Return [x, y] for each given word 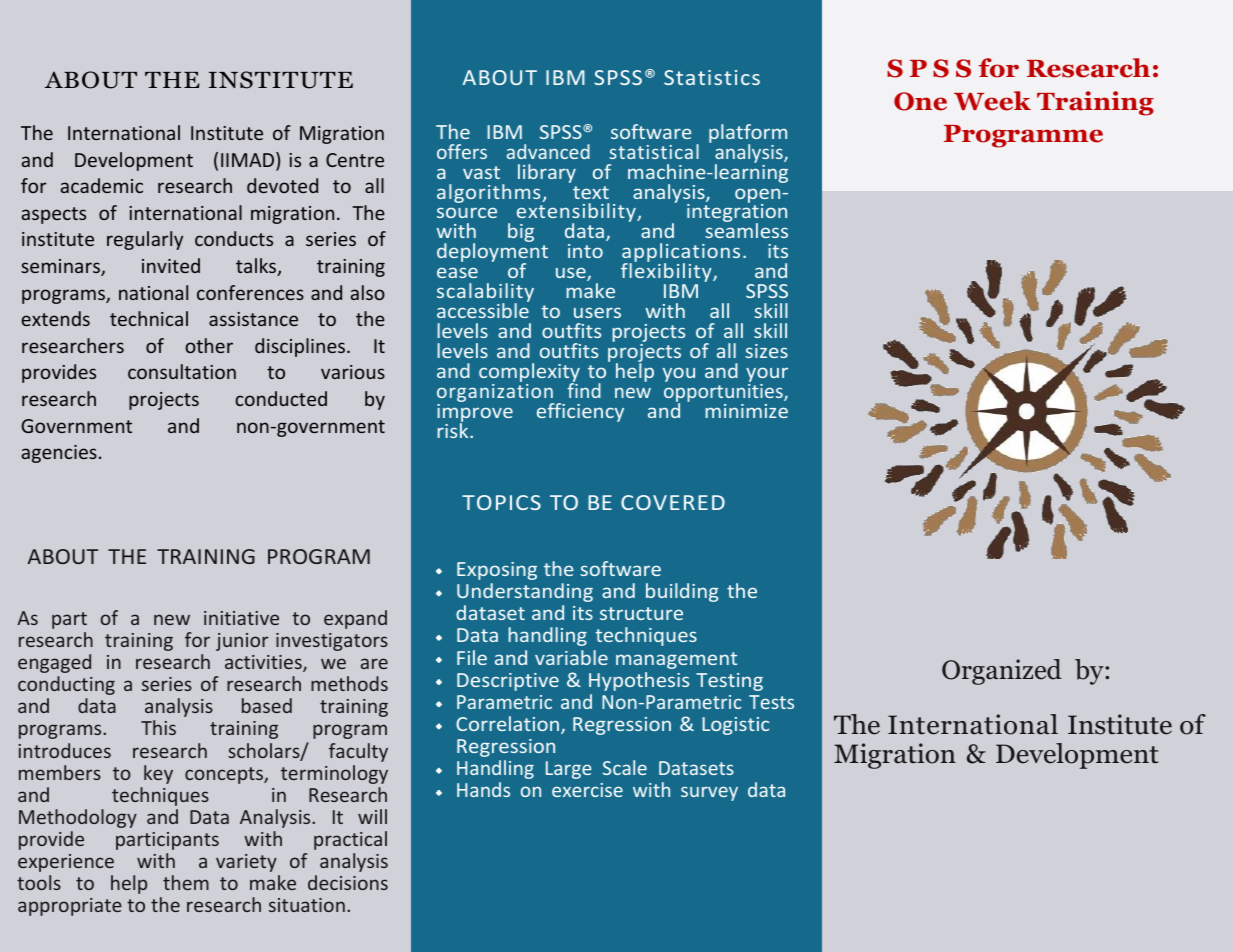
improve [475, 414]
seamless [746, 229]
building [682, 592]
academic [102, 185]
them [186, 882]
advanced [548, 151]
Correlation [507, 723]
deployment [492, 253]
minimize [746, 411]
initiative [241, 618]
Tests [771, 702]
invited [171, 265]
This [158, 727]
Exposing [497, 571]
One [920, 101]
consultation [182, 371]
